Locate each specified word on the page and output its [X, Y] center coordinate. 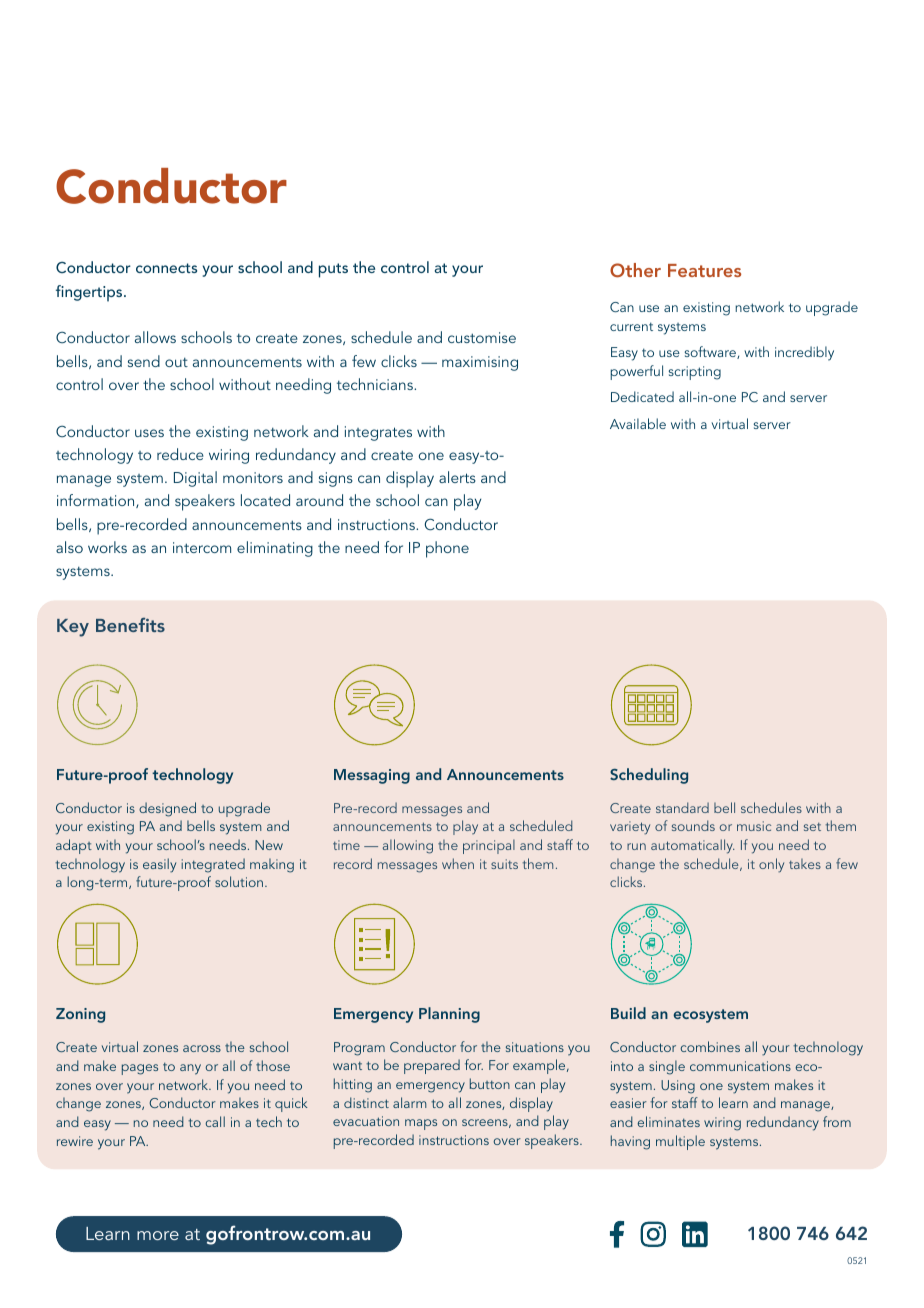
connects [166, 268]
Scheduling [649, 776]
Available [638, 423]
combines [710, 1046]
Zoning [80, 1015]
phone [447, 549]
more [158, 1235]
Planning [449, 1015]
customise [482, 337]
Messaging [372, 776]
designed [167, 809]
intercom [202, 547]
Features [704, 270]
